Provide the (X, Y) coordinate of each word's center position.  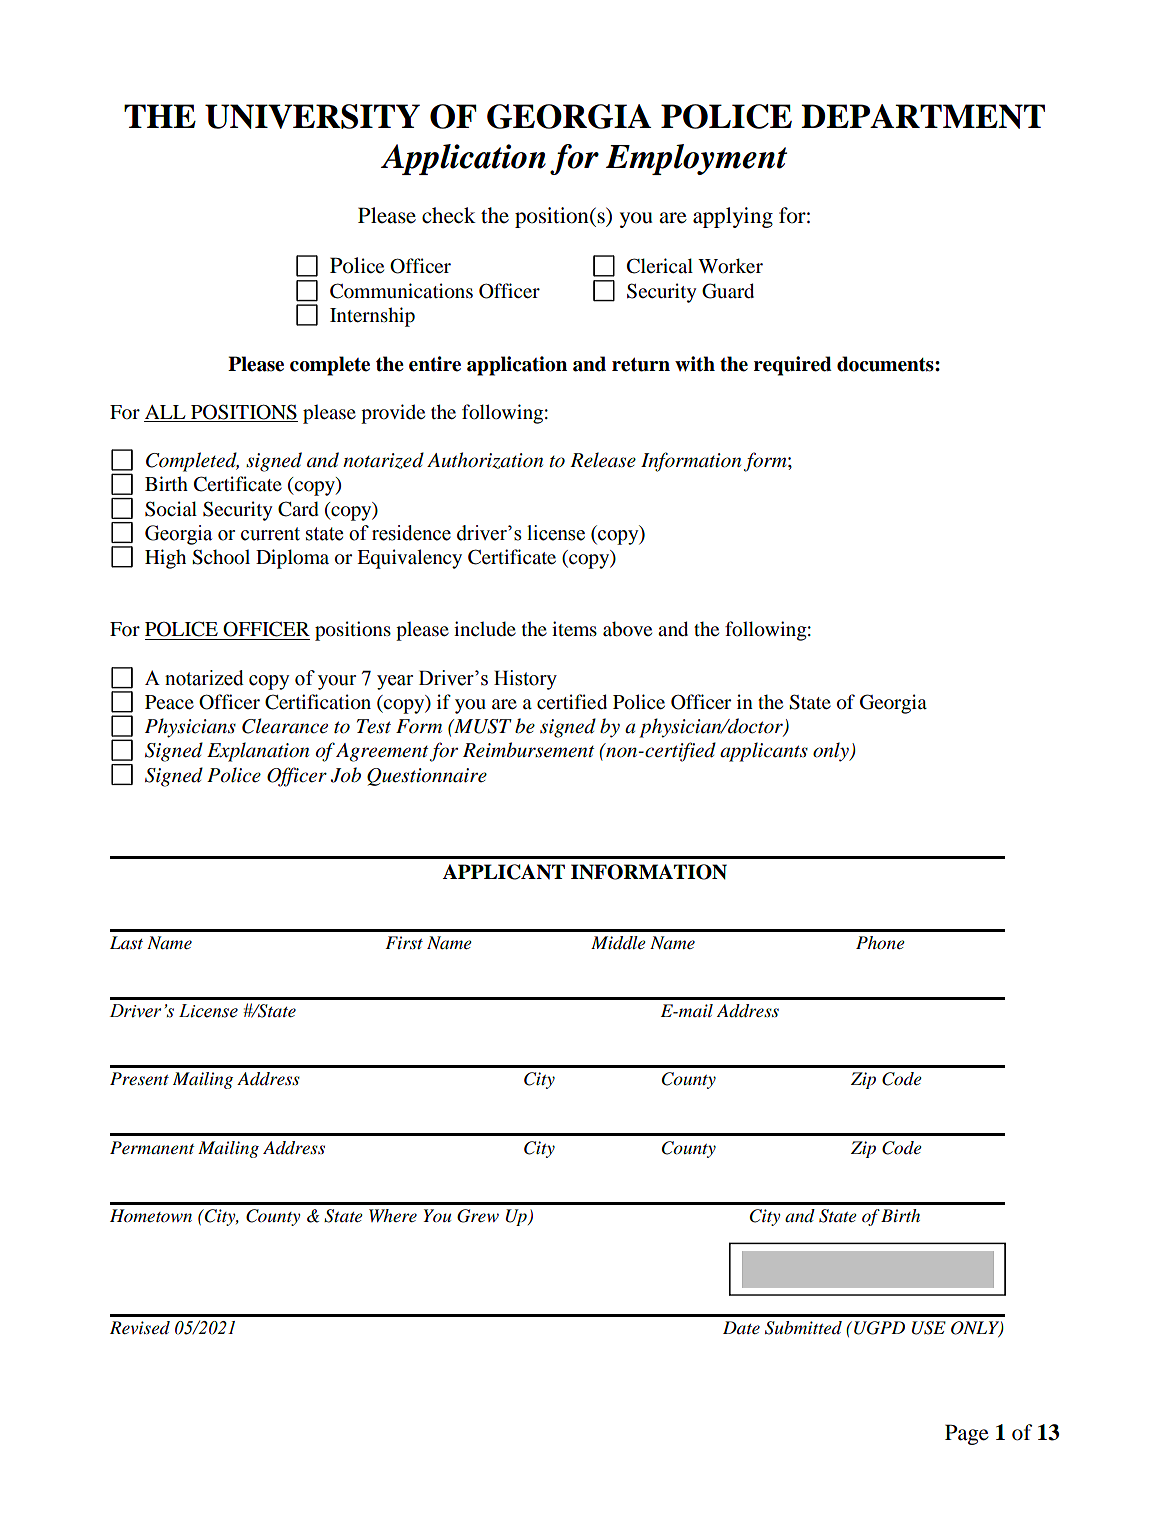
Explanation (258, 752)
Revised (140, 1327)
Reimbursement (529, 750)
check (449, 215)
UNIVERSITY (312, 116)
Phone (880, 943)
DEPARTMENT (923, 116)
